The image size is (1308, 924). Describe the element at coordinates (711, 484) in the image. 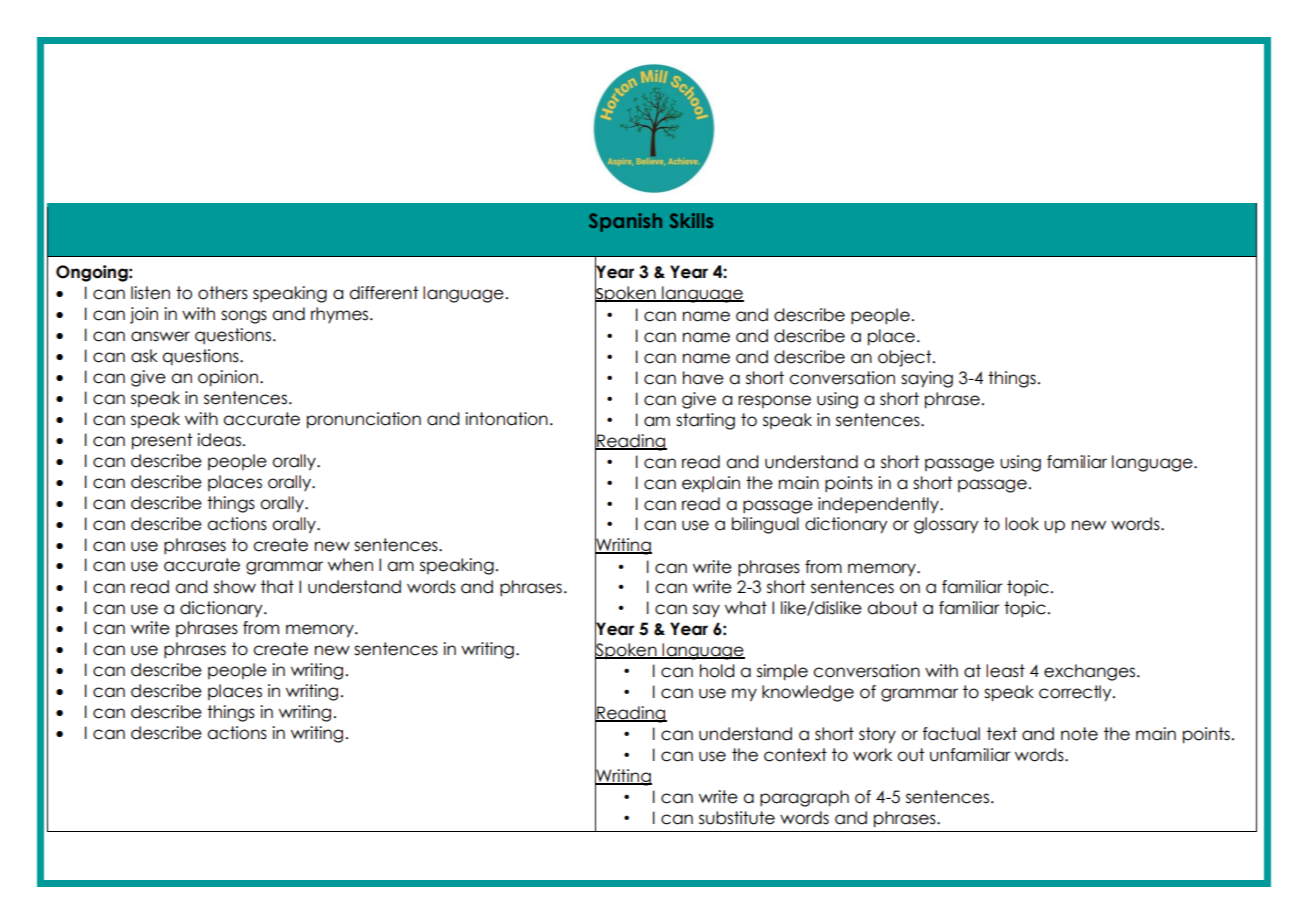

I see `explain` at that location.
